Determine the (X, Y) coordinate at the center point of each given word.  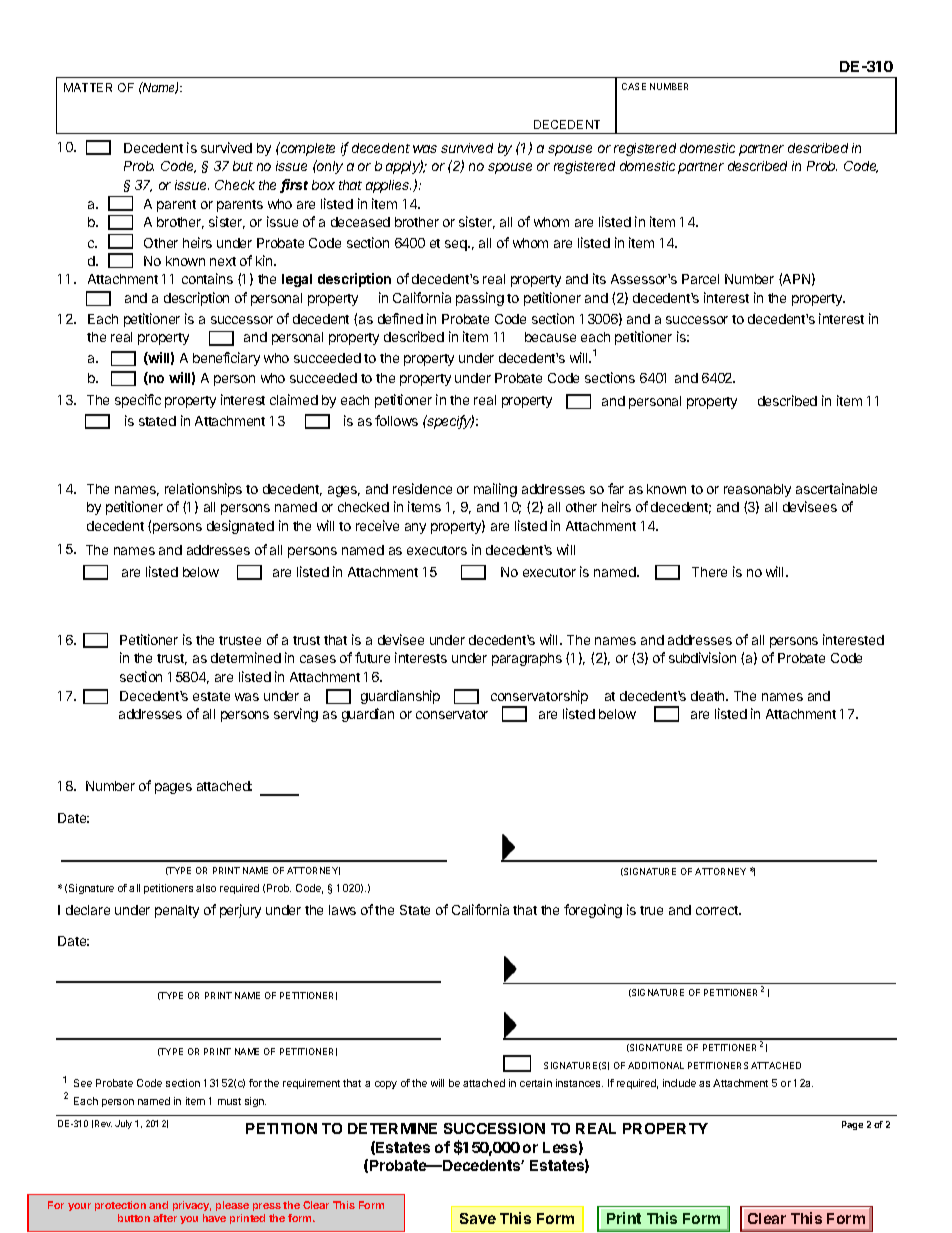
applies (388, 186)
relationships (203, 490)
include (679, 1083)
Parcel (700, 279)
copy (386, 1085)
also (206, 888)
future (372, 657)
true (651, 910)
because (550, 337)
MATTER (88, 87)
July (123, 1124)
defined (400, 318)
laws (342, 910)
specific (138, 401)
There (709, 572)
